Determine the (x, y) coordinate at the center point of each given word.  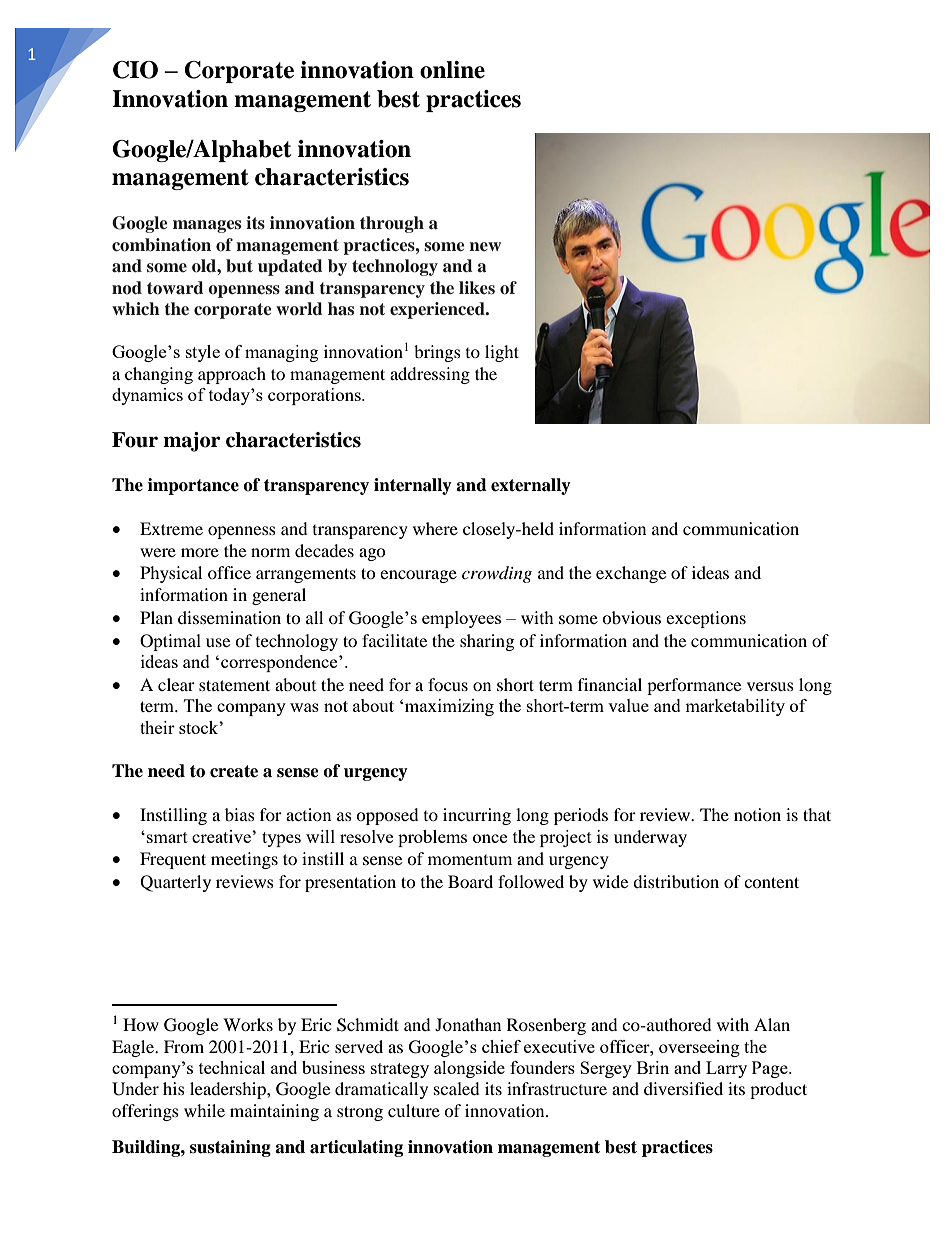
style (203, 353)
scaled (457, 1088)
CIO (135, 70)
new (485, 246)
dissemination (229, 617)
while (204, 1110)
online (452, 70)
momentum (470, 860)
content (771, 882)
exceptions (706, 619)
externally (531, 486)
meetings (244, 860)
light (502, 353)
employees (461, 619)
